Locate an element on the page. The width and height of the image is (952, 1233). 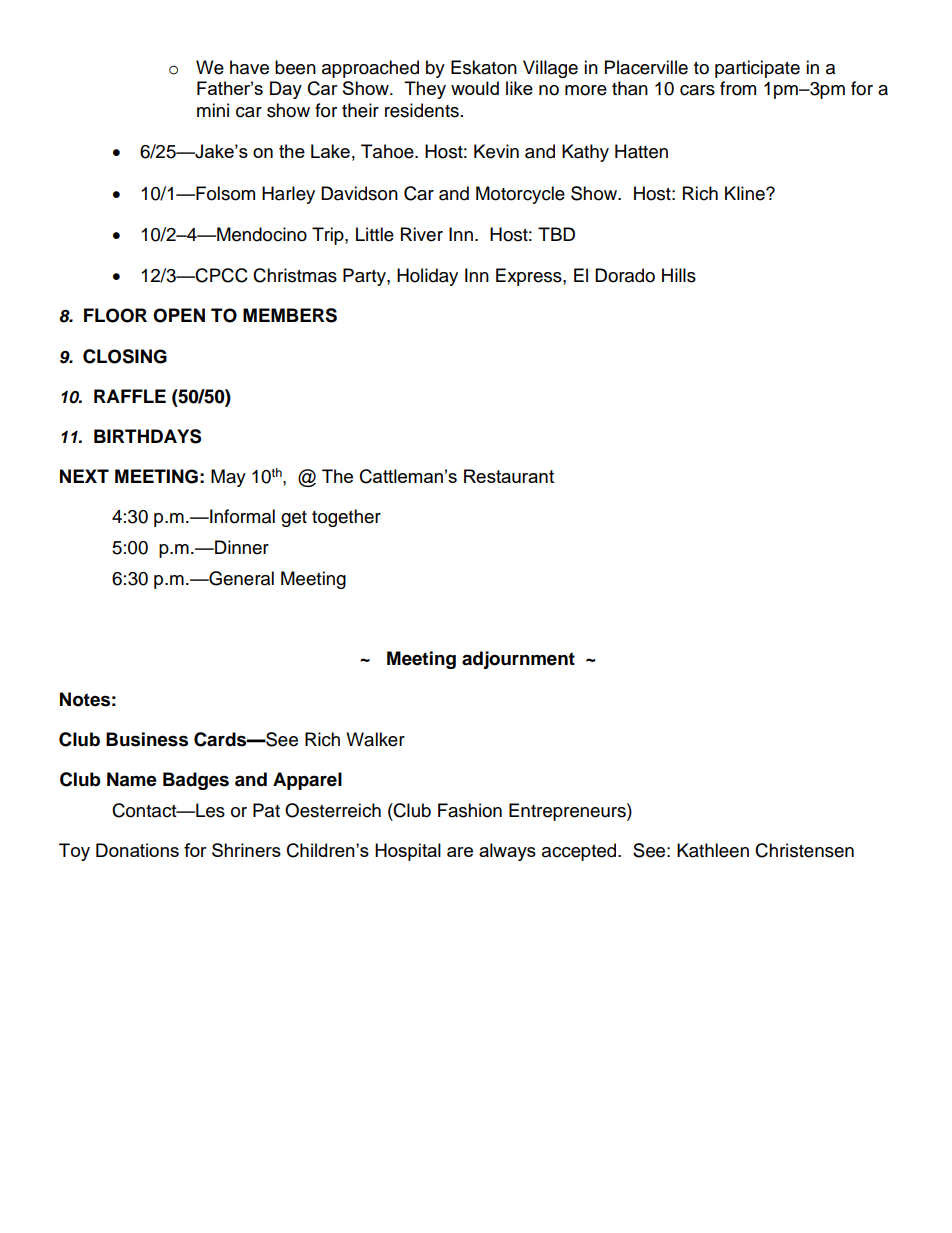
May is located at coordinates (228, 478).
